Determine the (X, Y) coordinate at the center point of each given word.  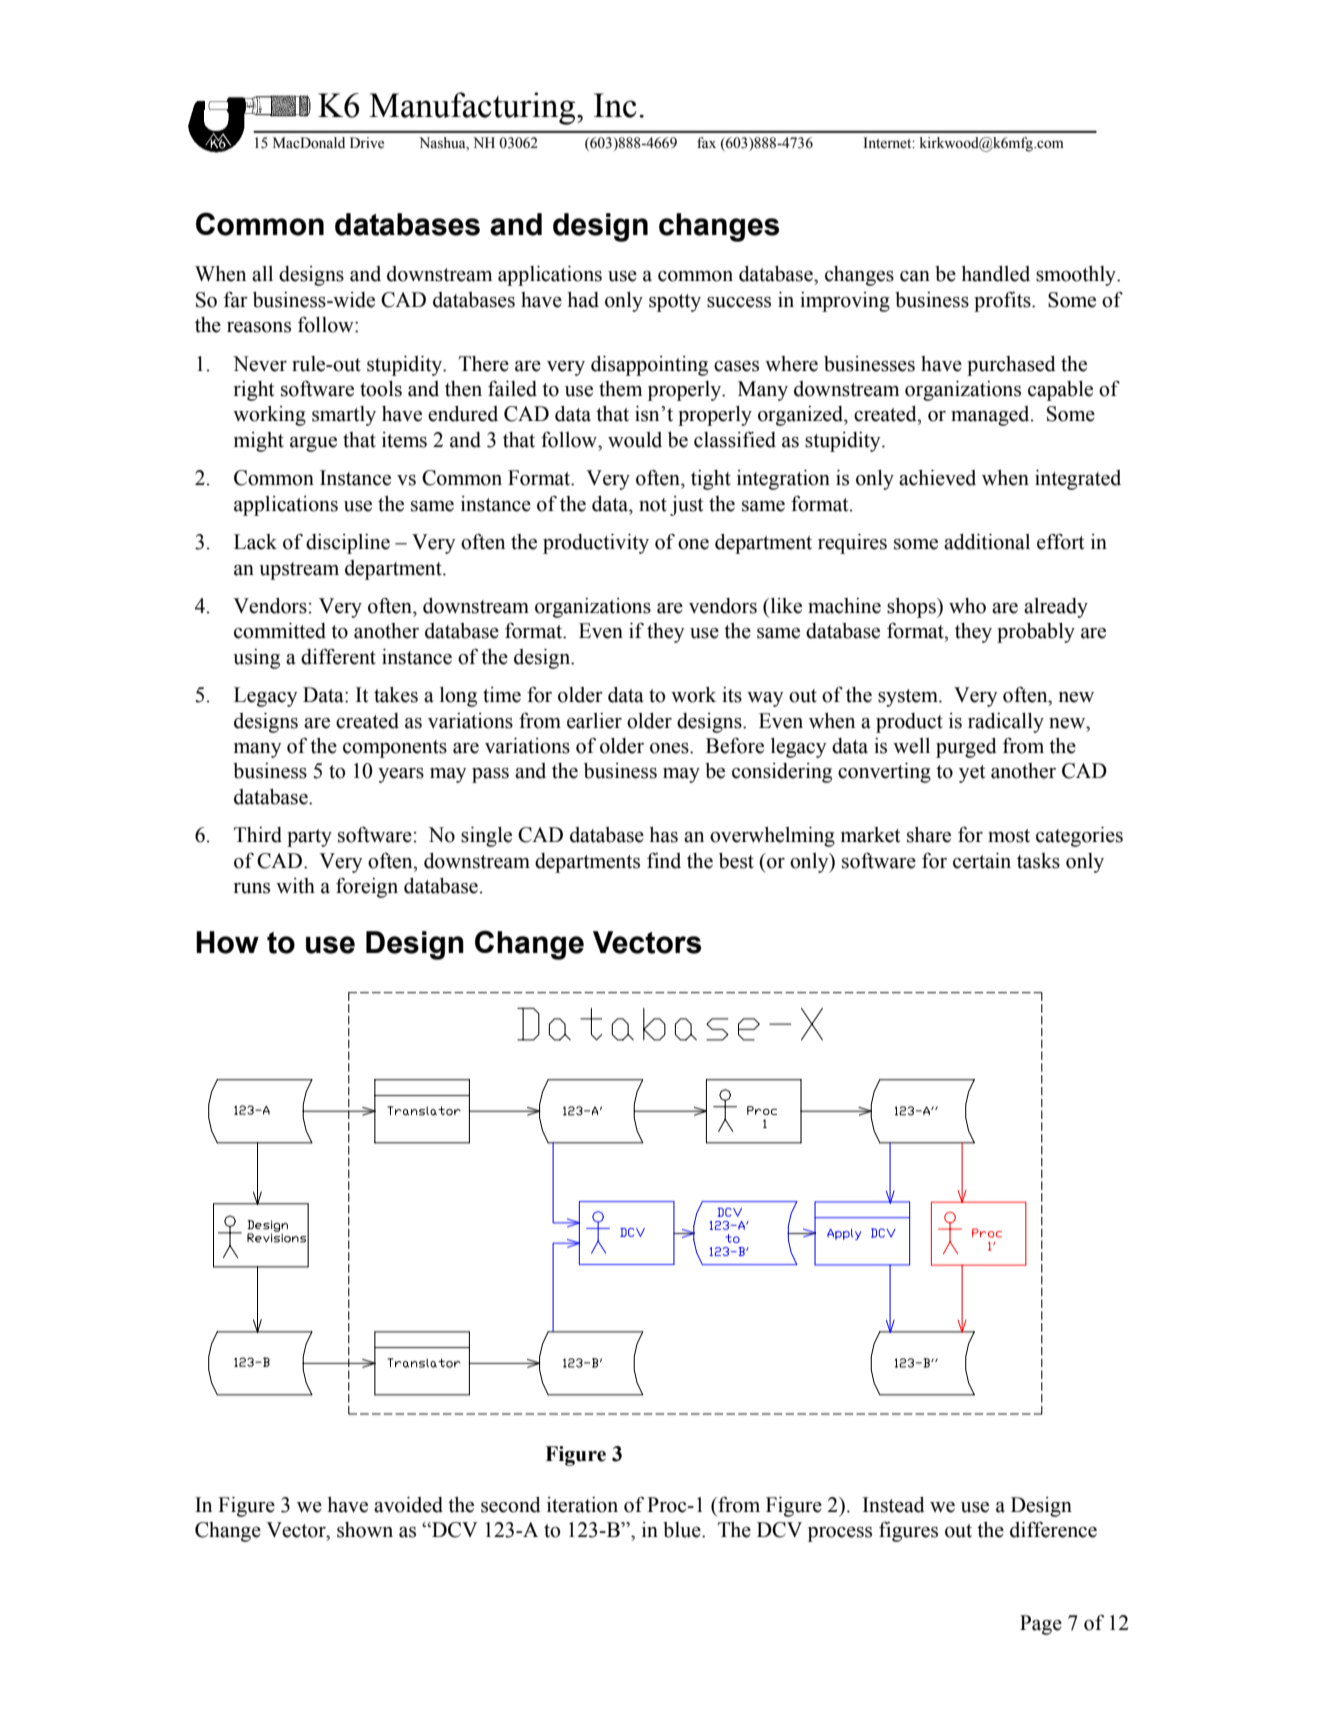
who (967, 606)
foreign (367, 888)
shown (365, 1530)
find (664, 861)
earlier (594, 721)
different (338, 656)
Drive (367, 143)
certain (982, 861)
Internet (888, 143)
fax (706, 142)
